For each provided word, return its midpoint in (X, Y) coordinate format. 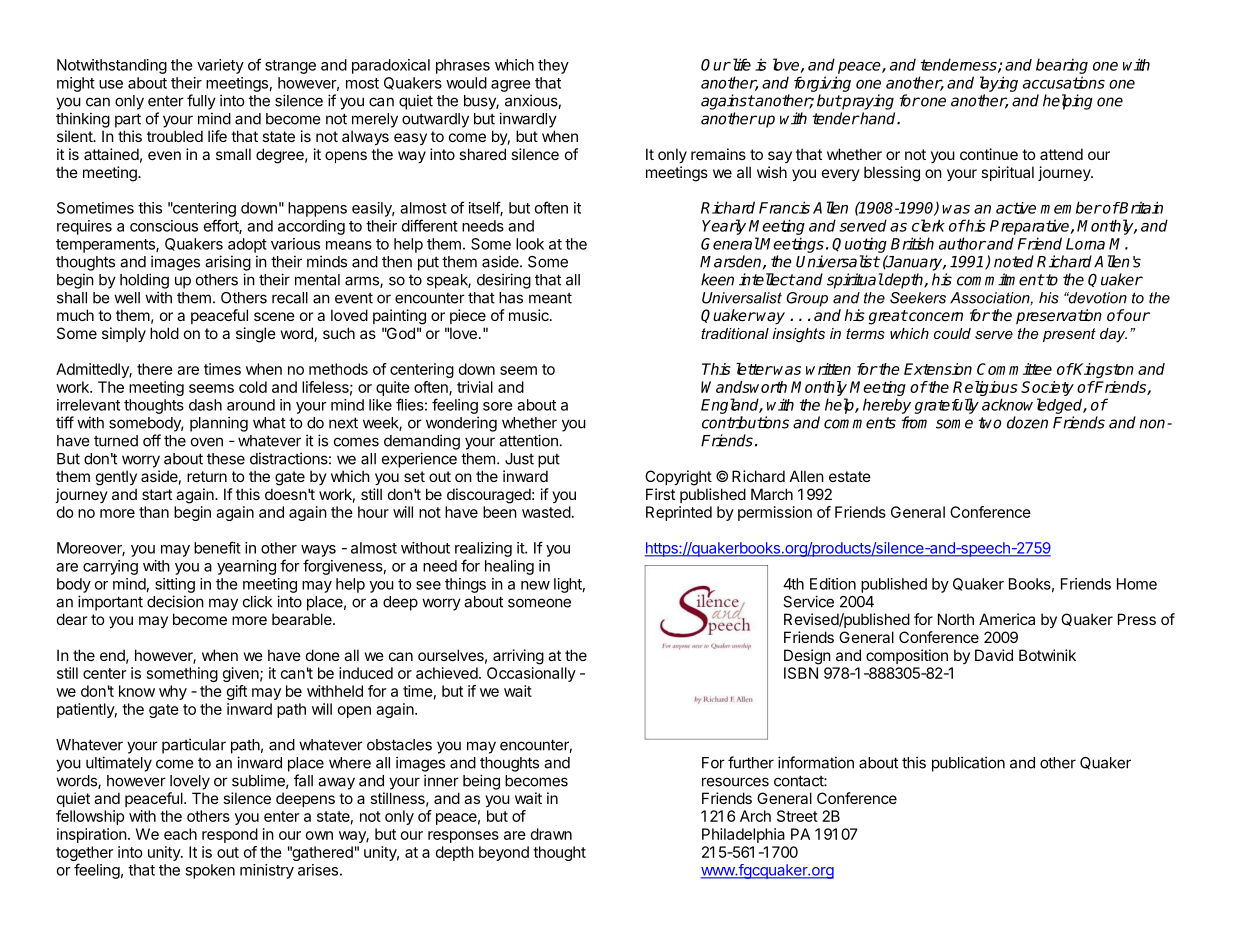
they (553, 66)
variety (220, 66)
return (207, 476)
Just (519, 459)
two (990, 423)
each (180, 834)
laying (999, 84)
